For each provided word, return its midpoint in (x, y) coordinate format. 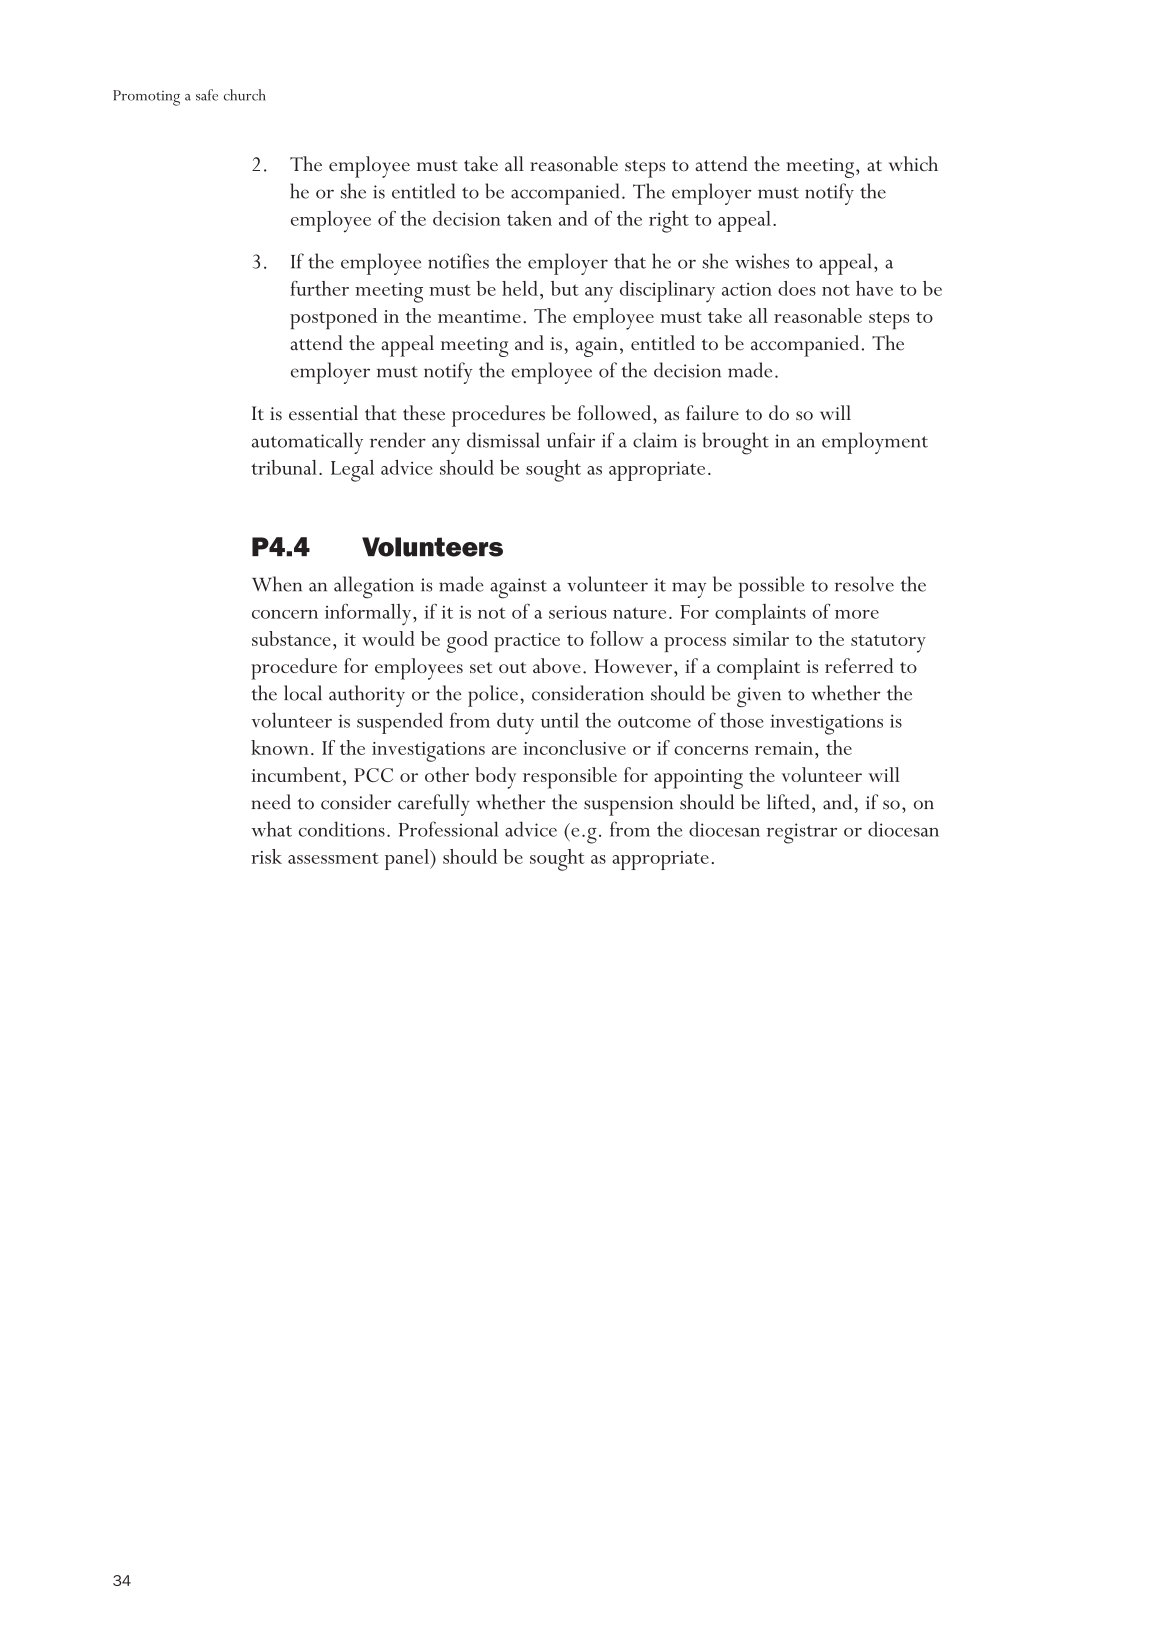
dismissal (503, 440)
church (245, 95)
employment (875, 443)
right (669, 222)
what (271, 829)
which (913, 163)
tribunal (284, 467)
